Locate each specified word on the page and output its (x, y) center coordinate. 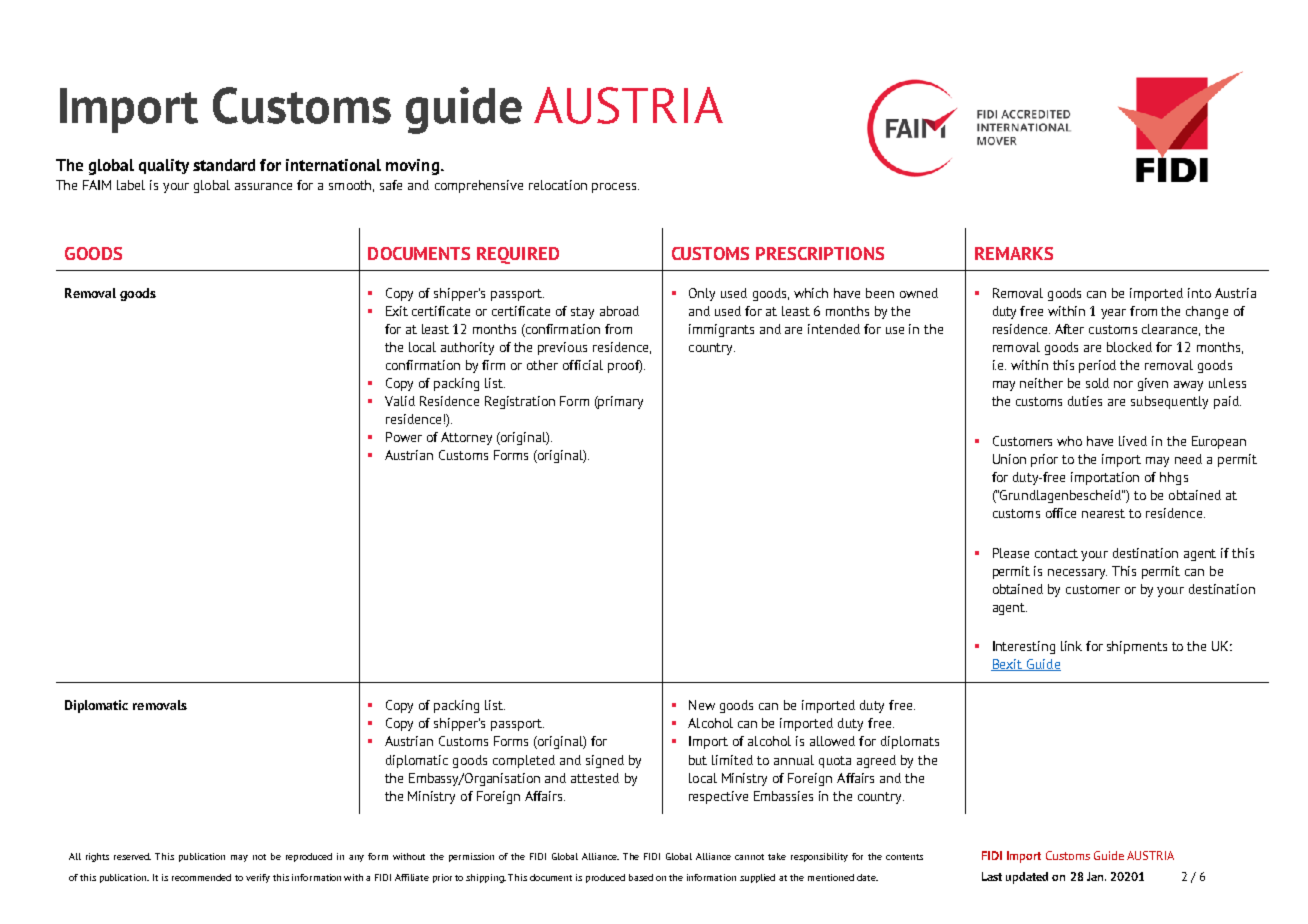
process (615, 188)
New (702, 705)
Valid (400, 401)
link (1071, 646)
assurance (263, 186)
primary (620, 402)
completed (524, 761)
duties (1085, 401)
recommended (201, 877)
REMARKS (1014, 253)
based (641, 877)
